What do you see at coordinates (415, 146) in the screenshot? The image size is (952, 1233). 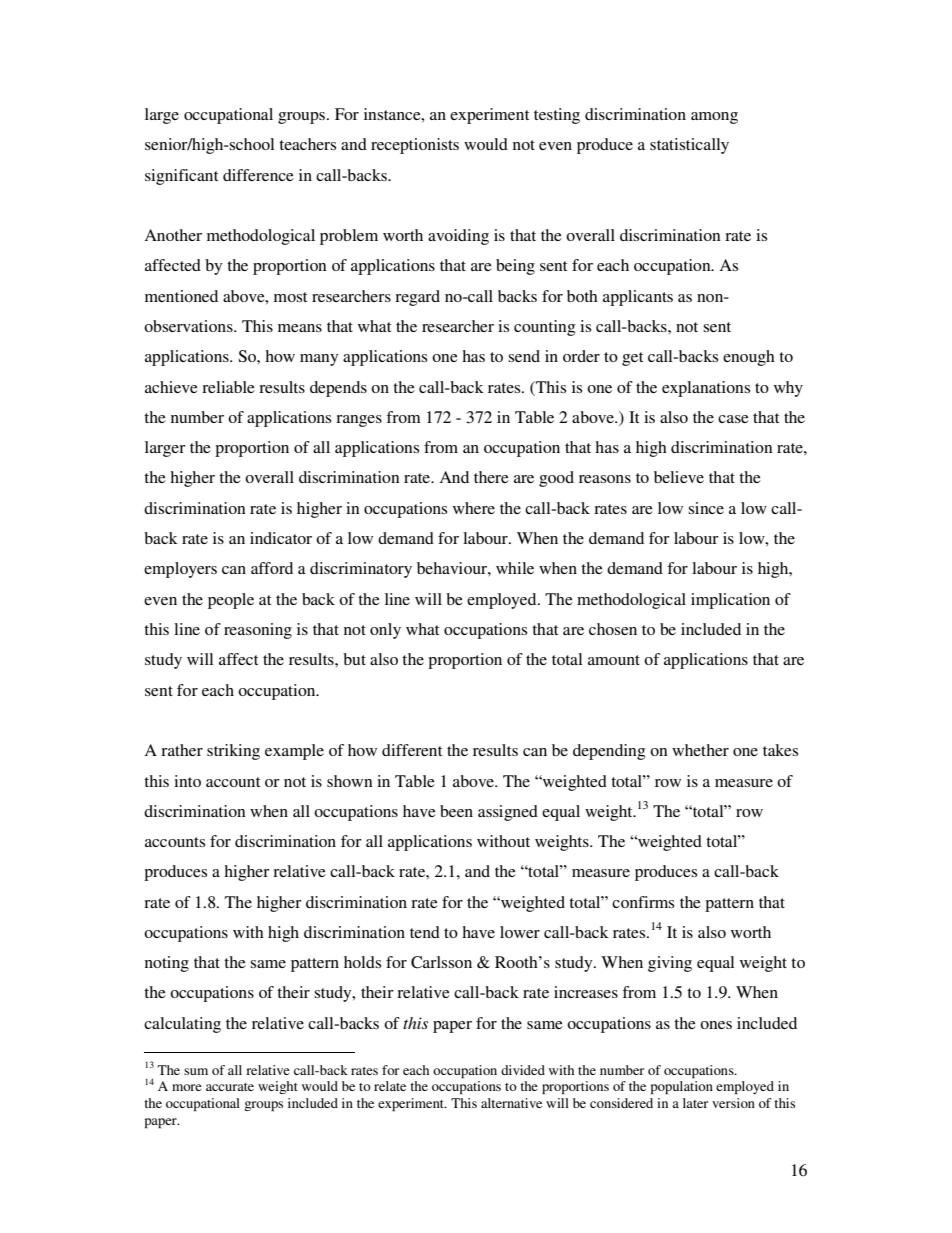 I see `receptionists` at bounding box center [415, 146].
